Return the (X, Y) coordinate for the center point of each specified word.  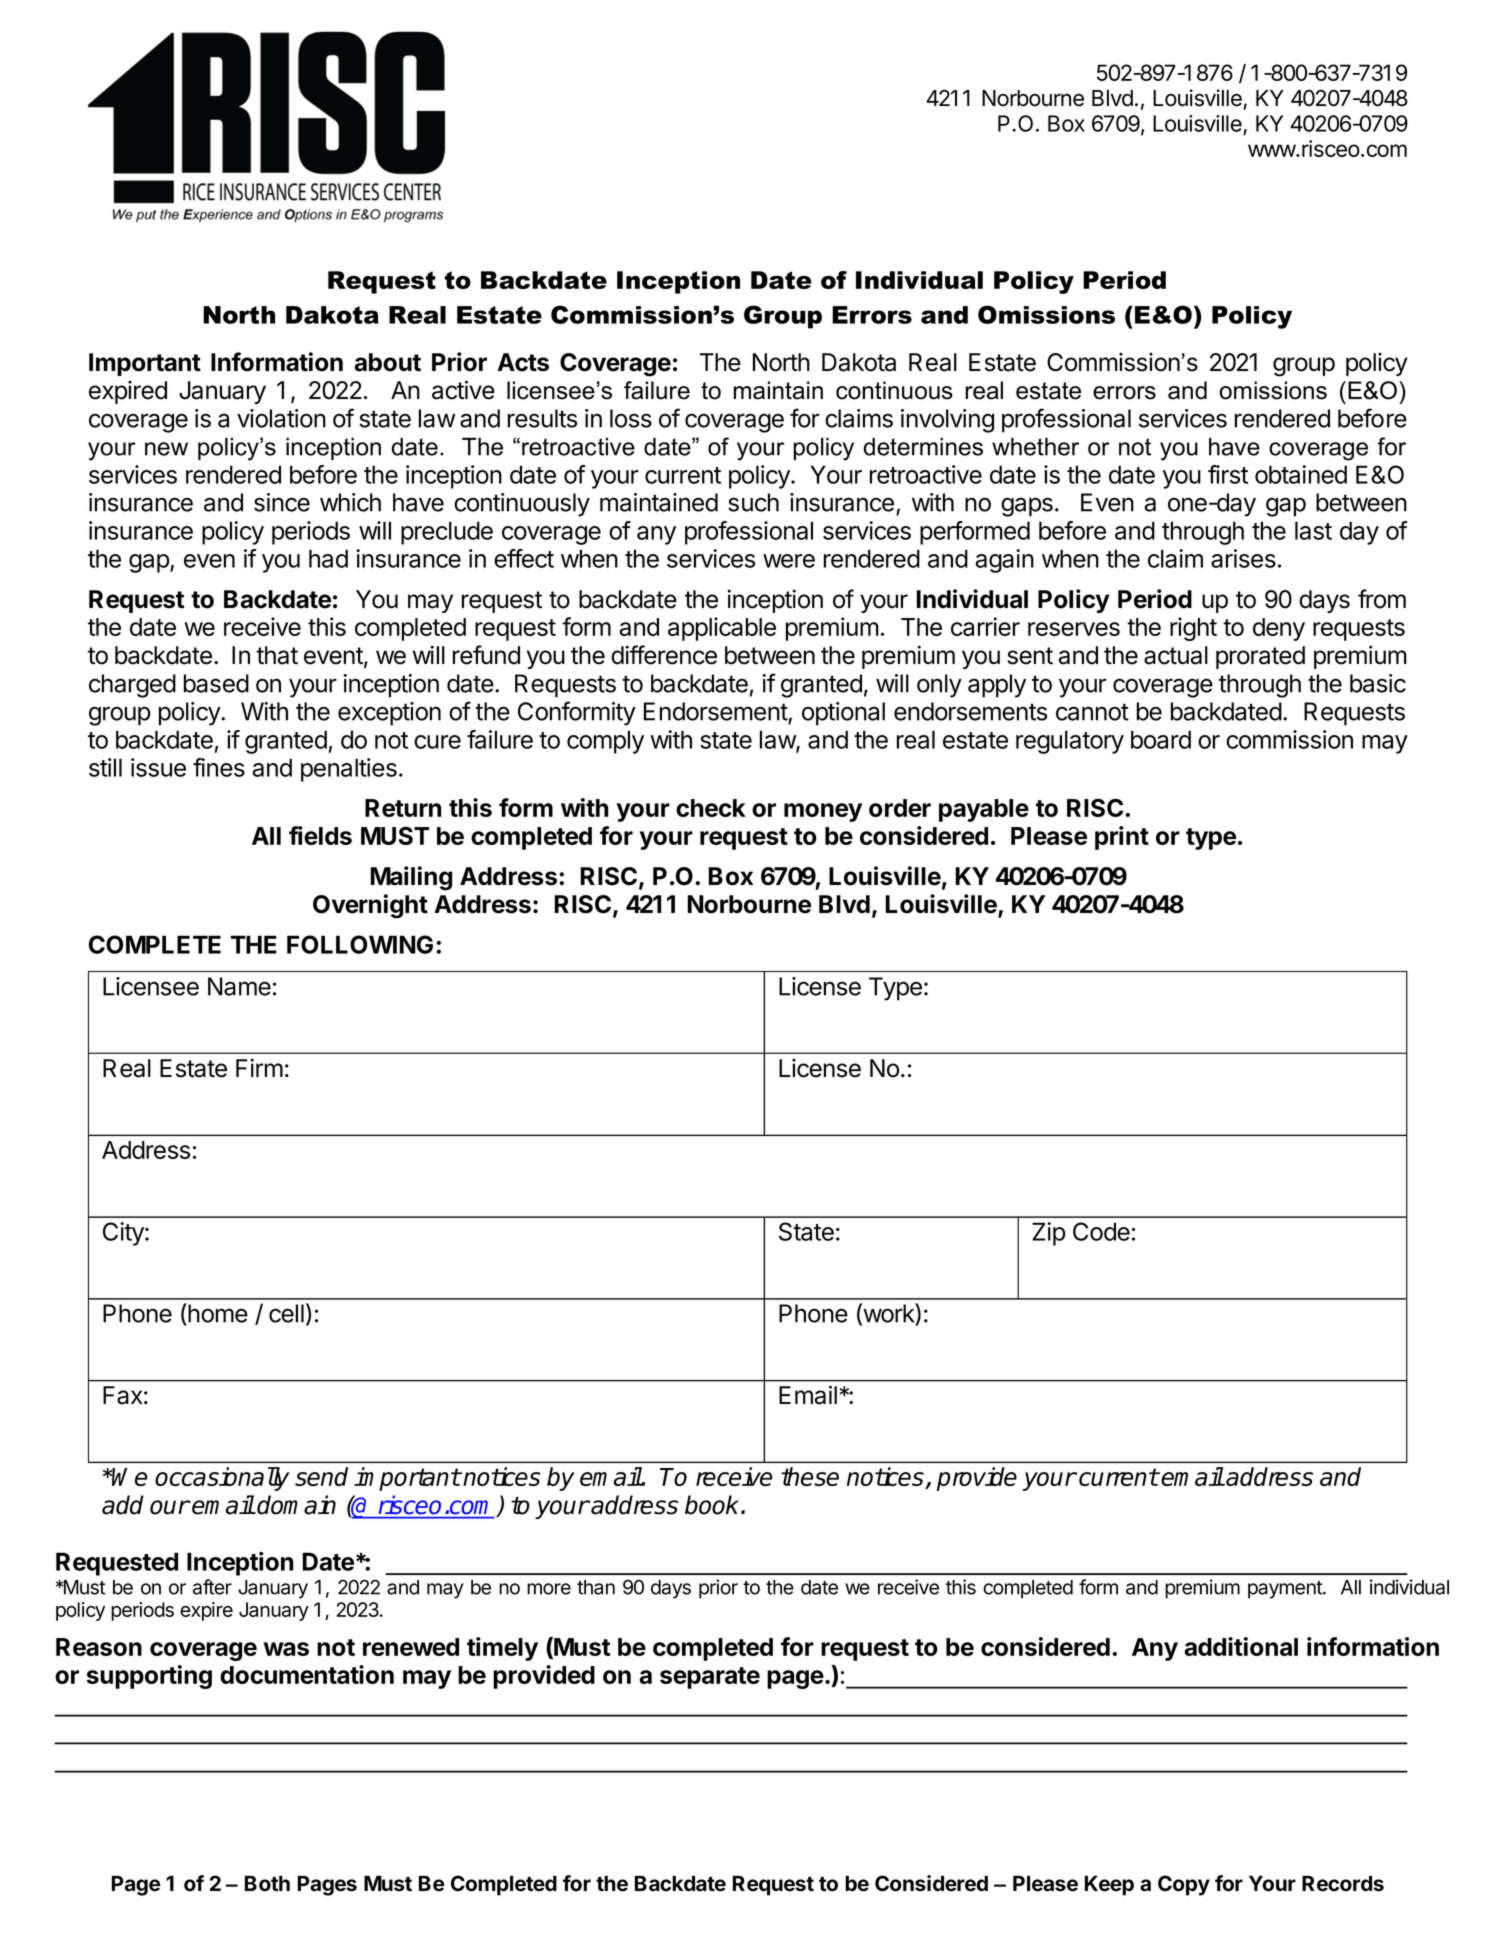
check (711, 808)
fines (219, 767)
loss (631, 418)
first (1228, 474)
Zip (1048, 1234)
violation (281, 418)
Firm (259, 1067)
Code (1101, 1231)
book (713, 1505)
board (1161, 739)
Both (267, 1884)
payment (1286, 1590)
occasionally (222, 1479)
